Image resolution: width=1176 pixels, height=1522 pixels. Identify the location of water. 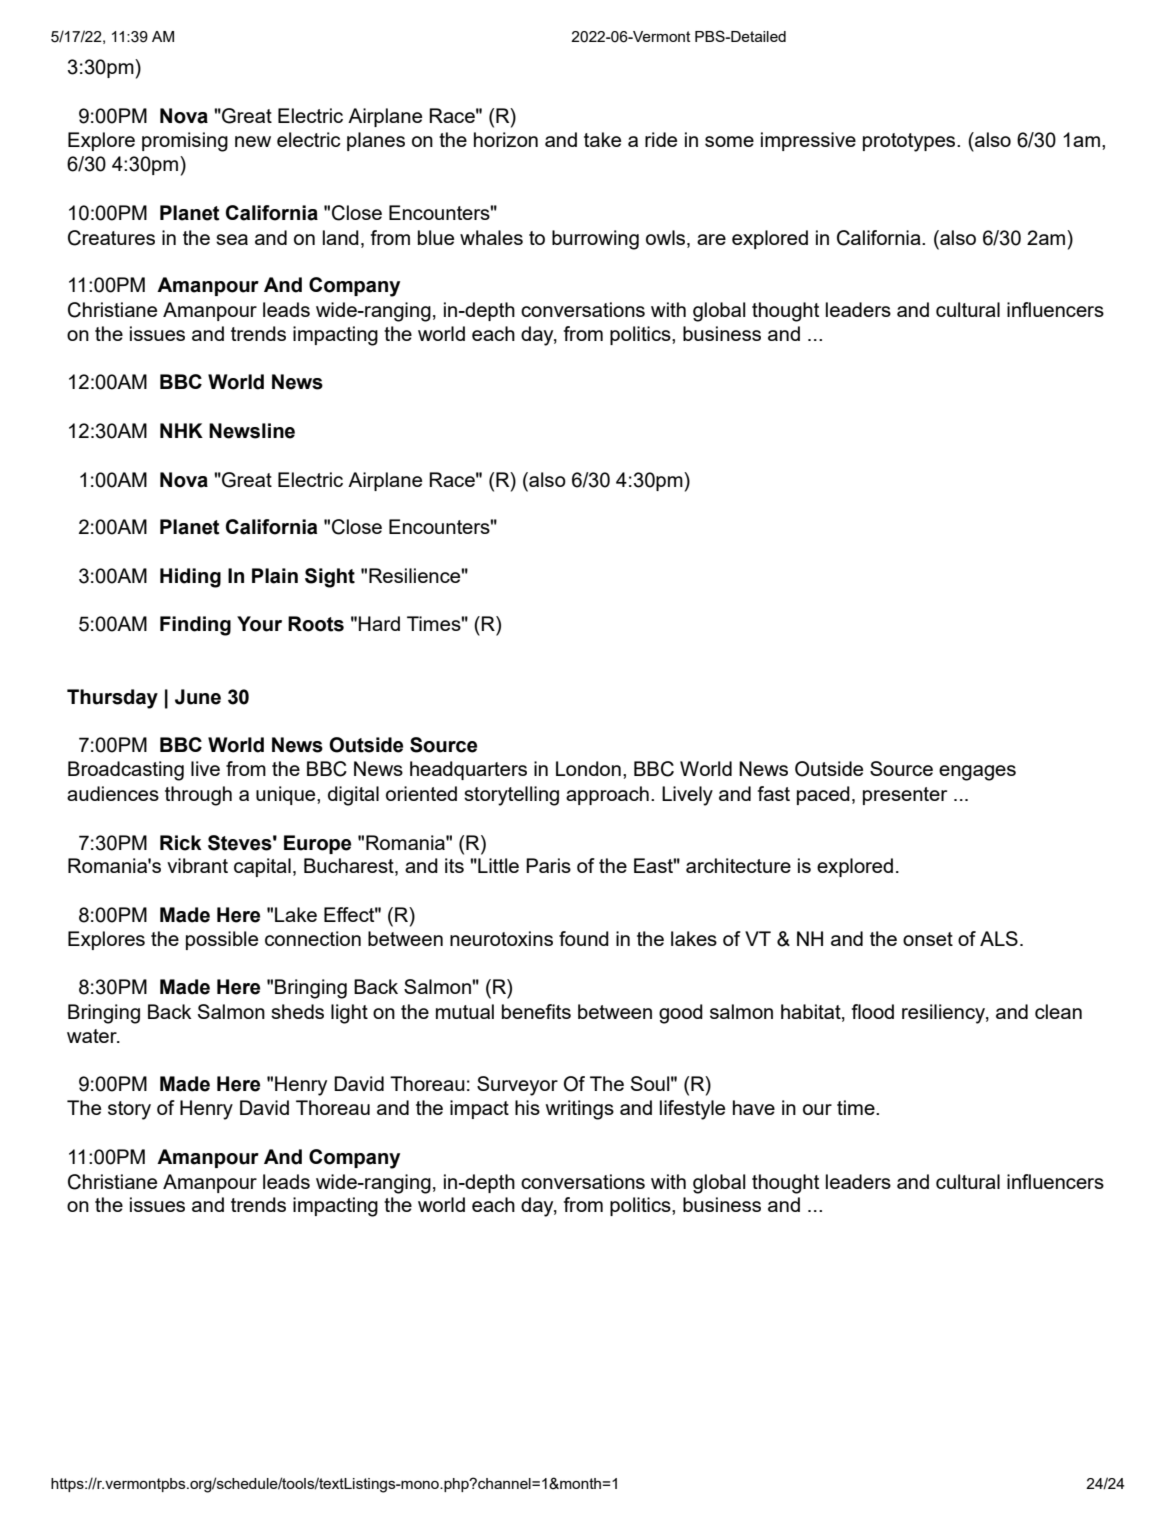
(93, 1036).
